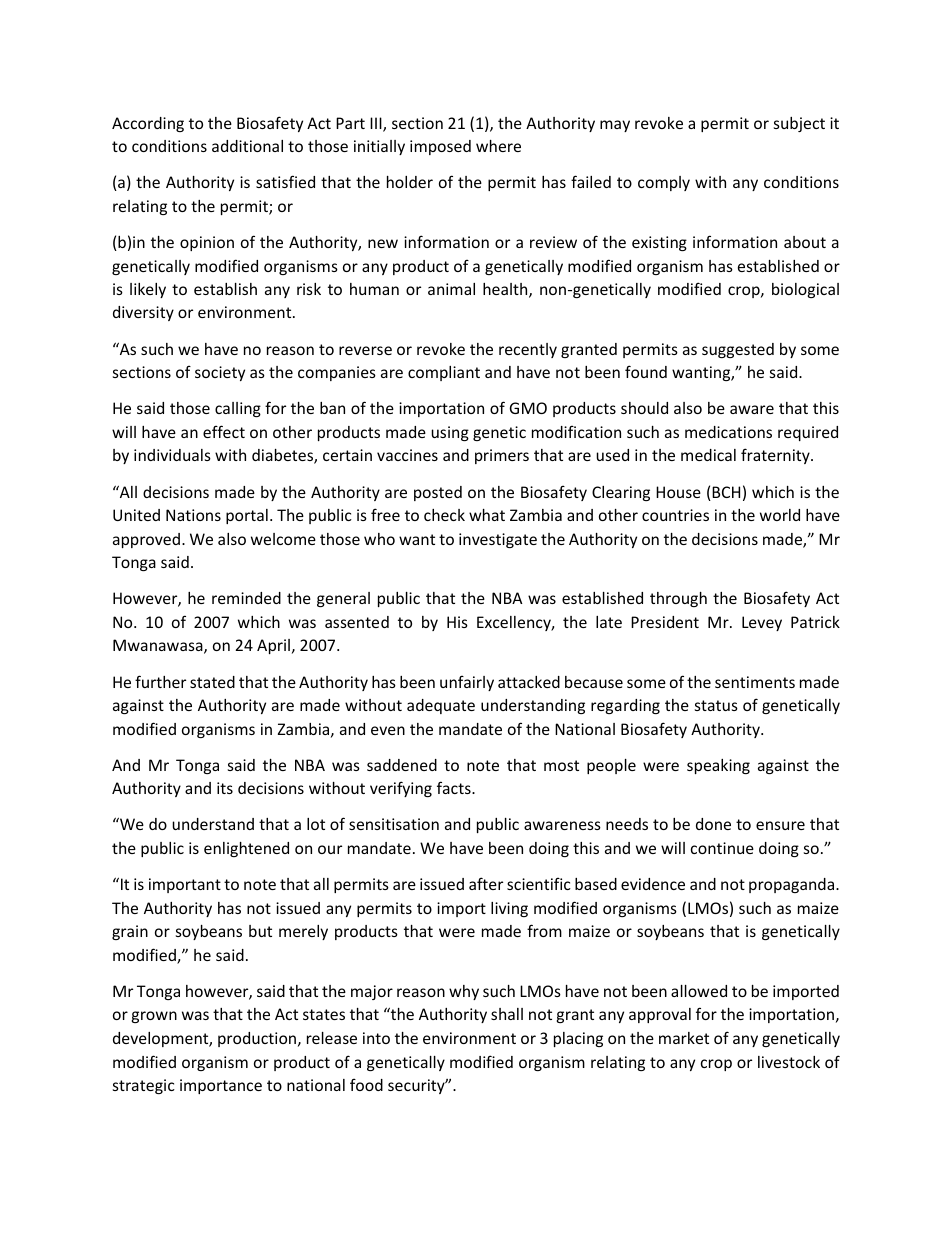 The image size is (952, 1233). I want to click on stated, so click(212, 682).
